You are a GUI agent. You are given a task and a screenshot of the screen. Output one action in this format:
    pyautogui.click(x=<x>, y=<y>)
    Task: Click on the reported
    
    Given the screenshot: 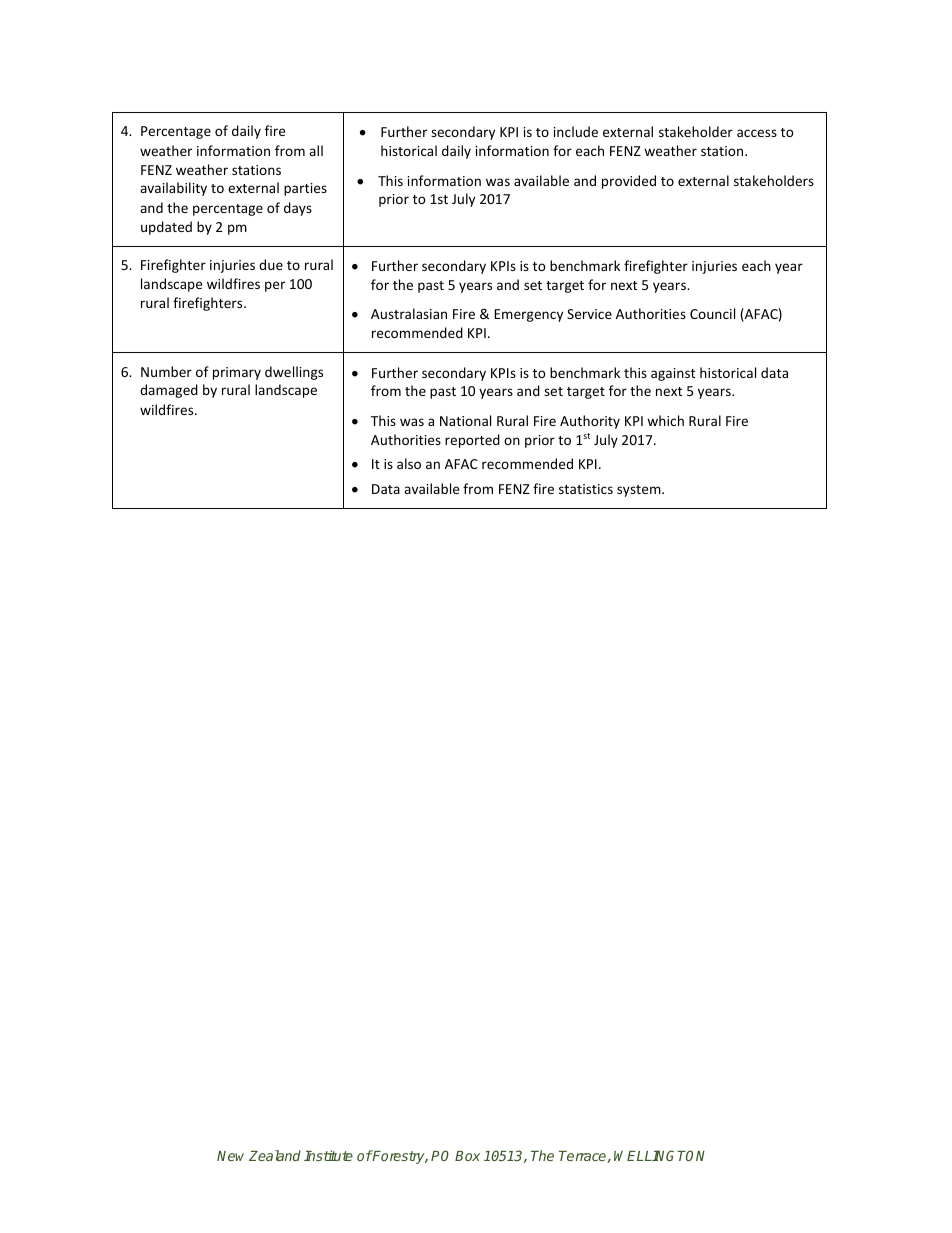 What is the action you would take?
    pyautogui.click(x=472, y=441)
